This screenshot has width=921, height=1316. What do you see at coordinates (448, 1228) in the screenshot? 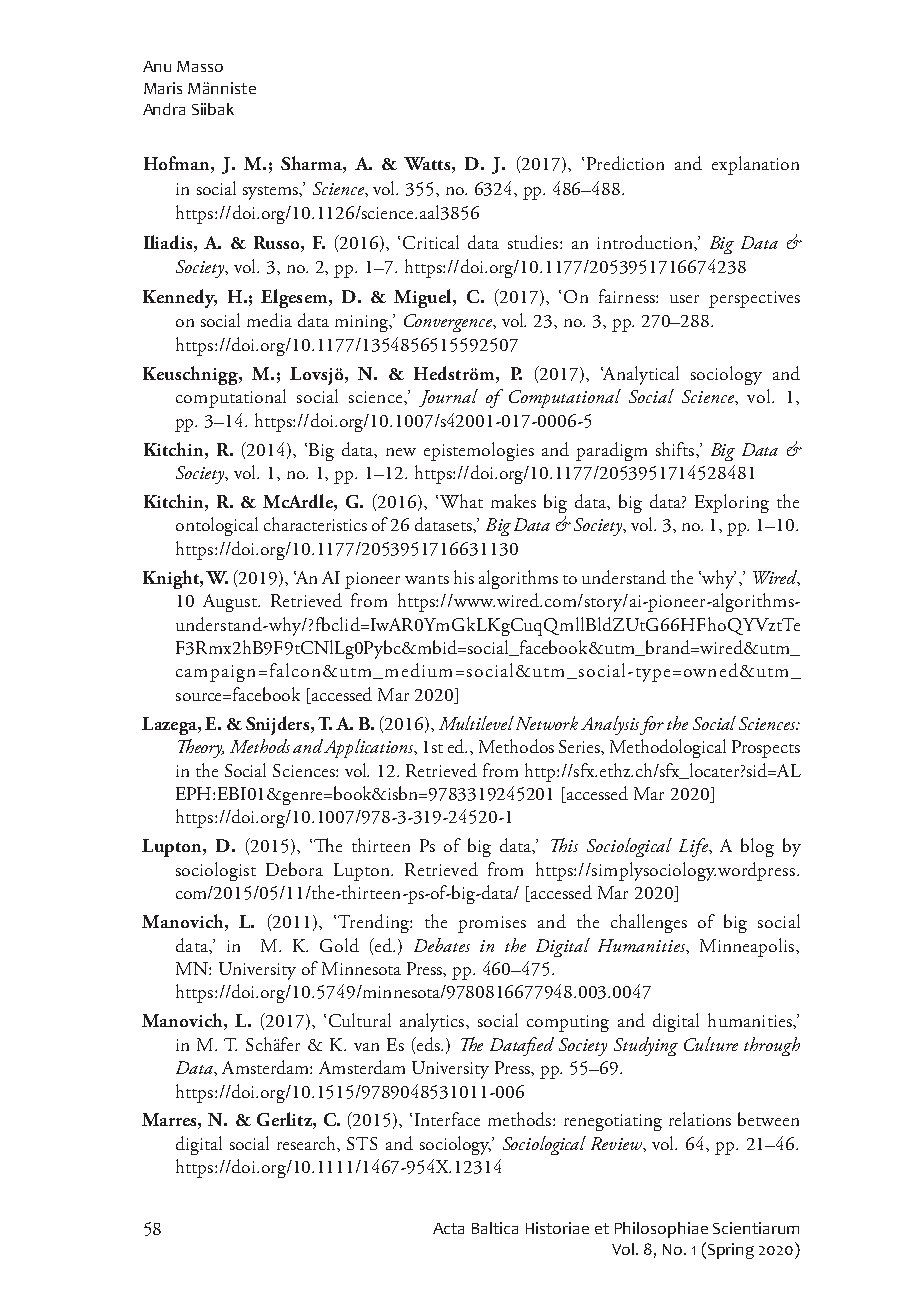
I see `Acta` at bounding box center [448, 1228].
